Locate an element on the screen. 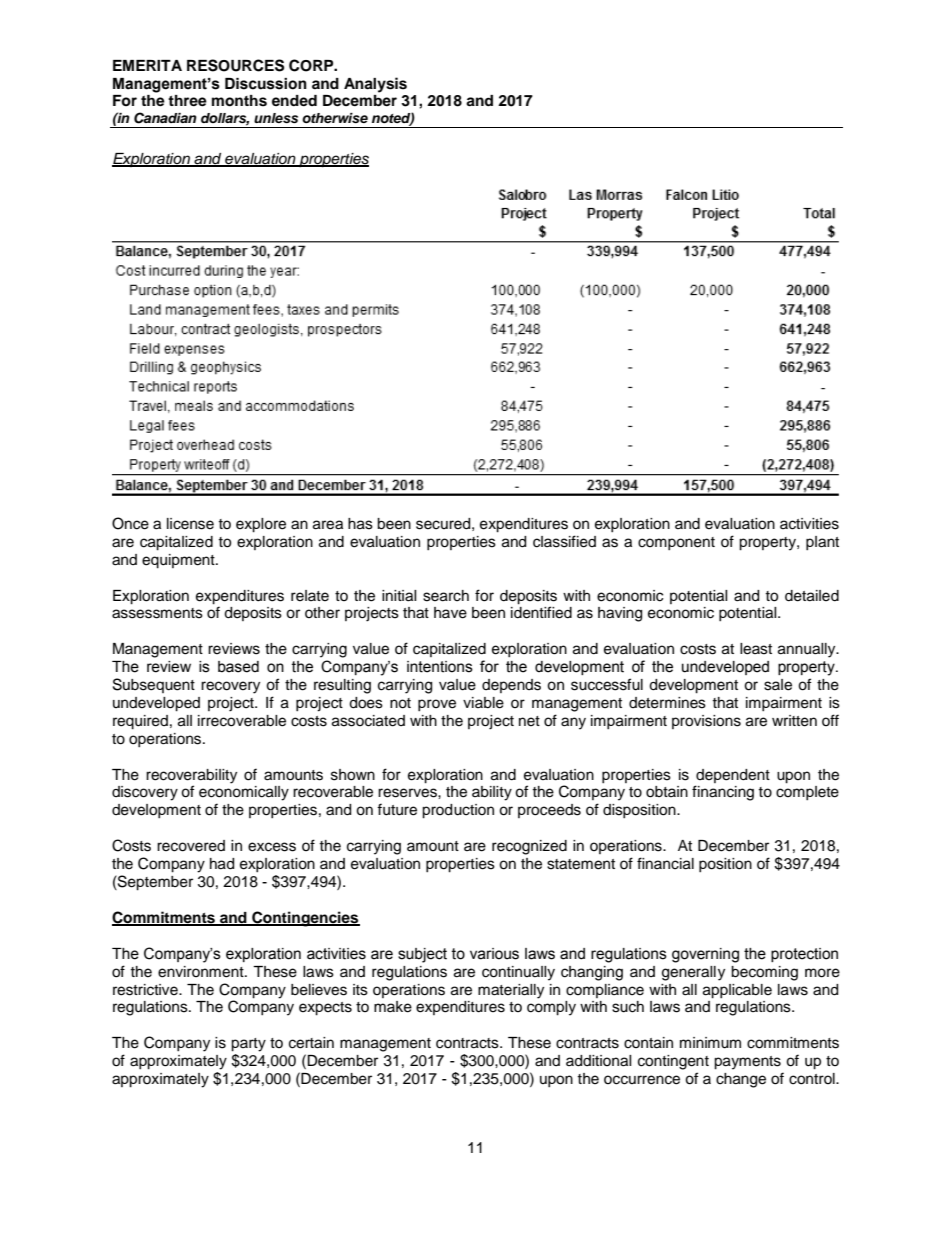 The width and height of the screenshot is (952, 1233). financing is located at coordinates (723, 793).
